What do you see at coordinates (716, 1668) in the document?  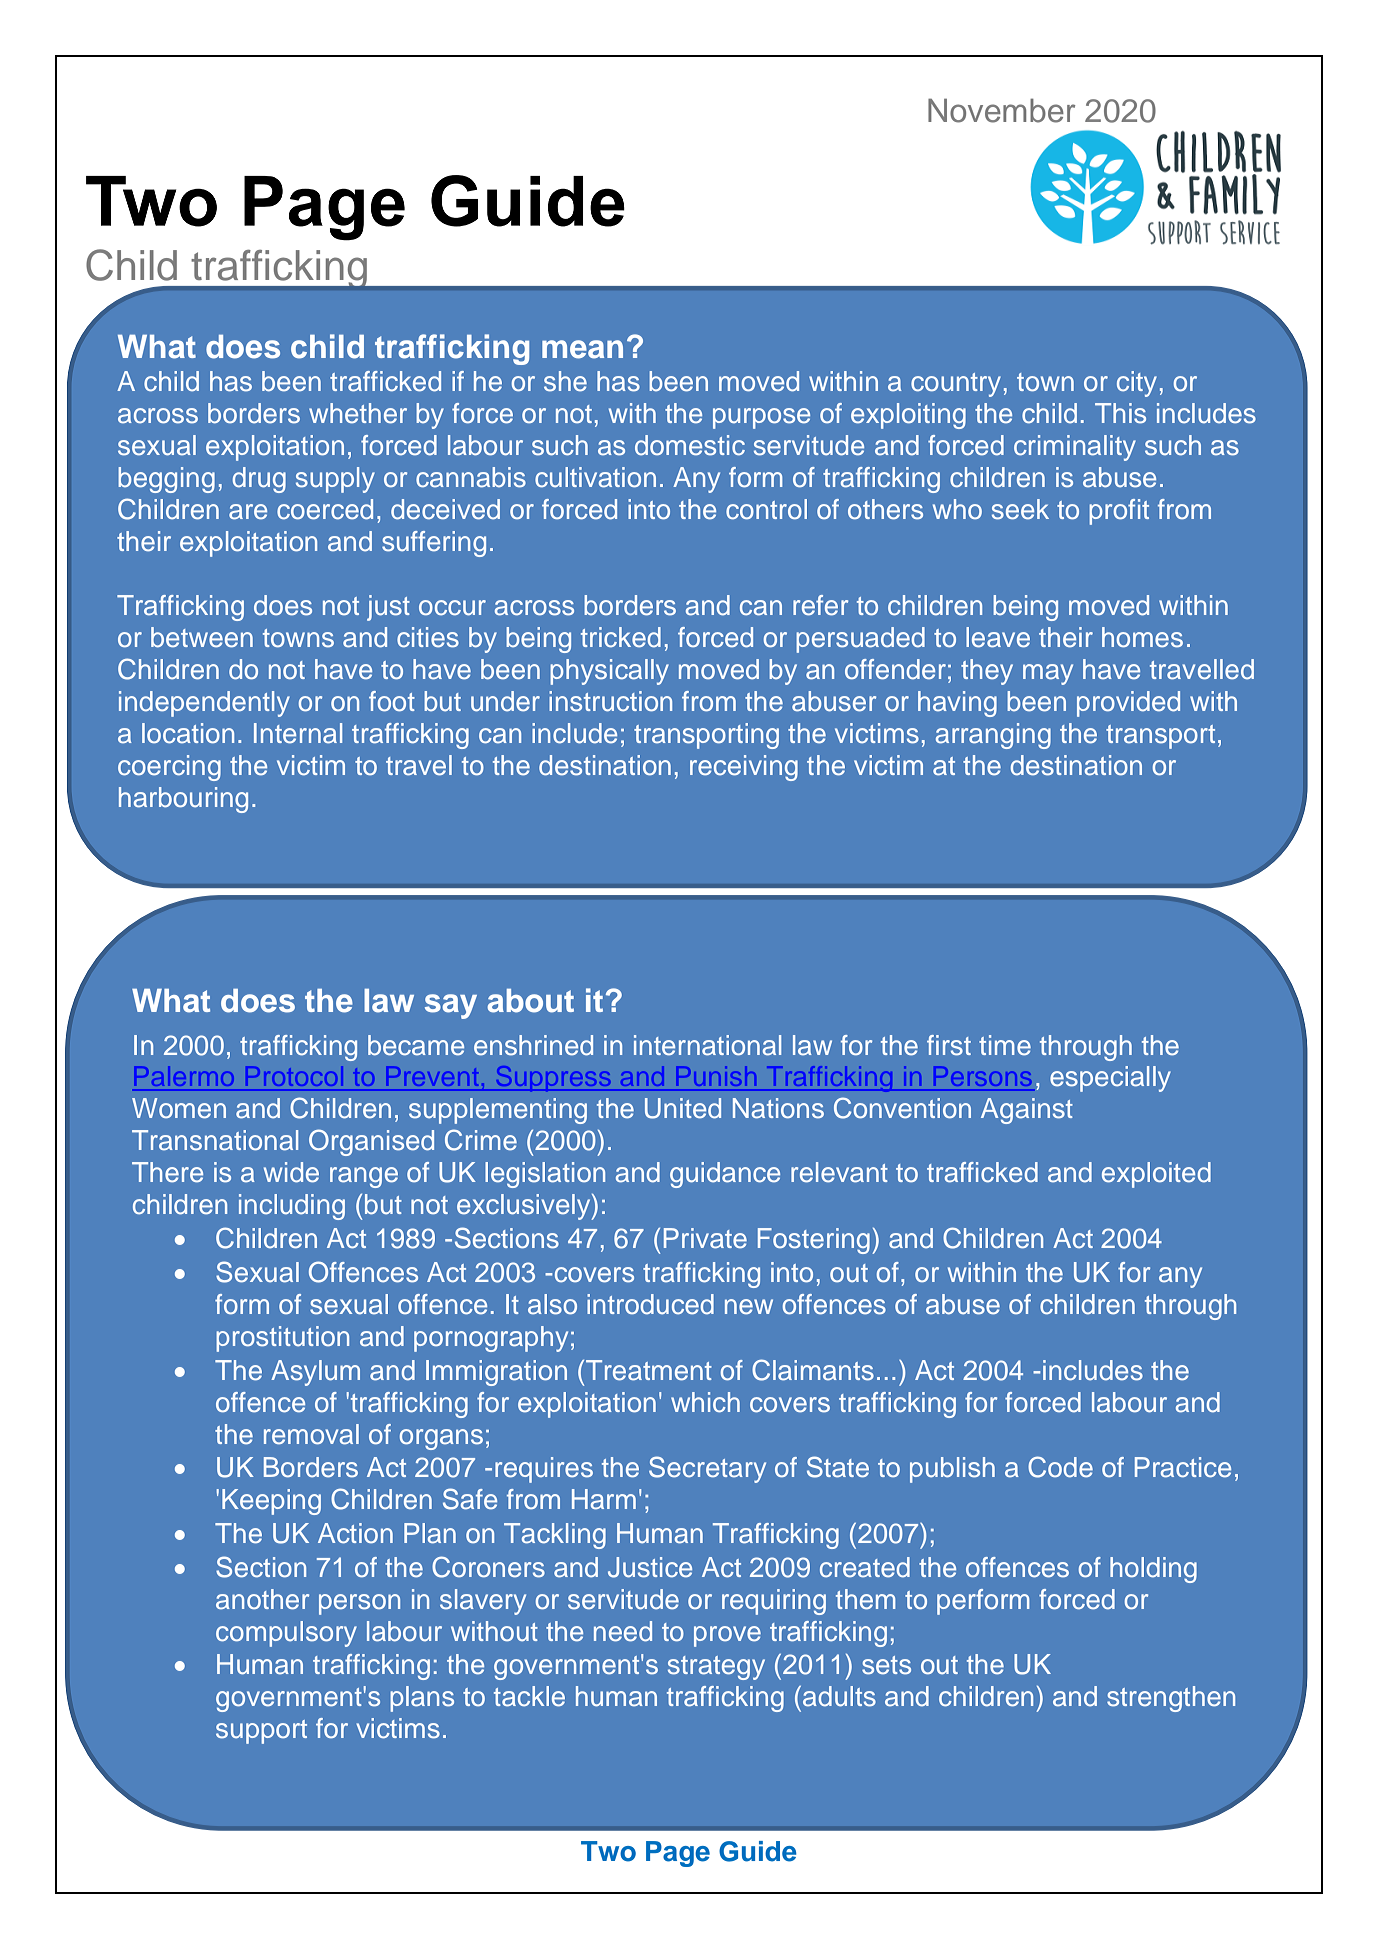 I see `strategy` at bounding box center [716, 1668].
